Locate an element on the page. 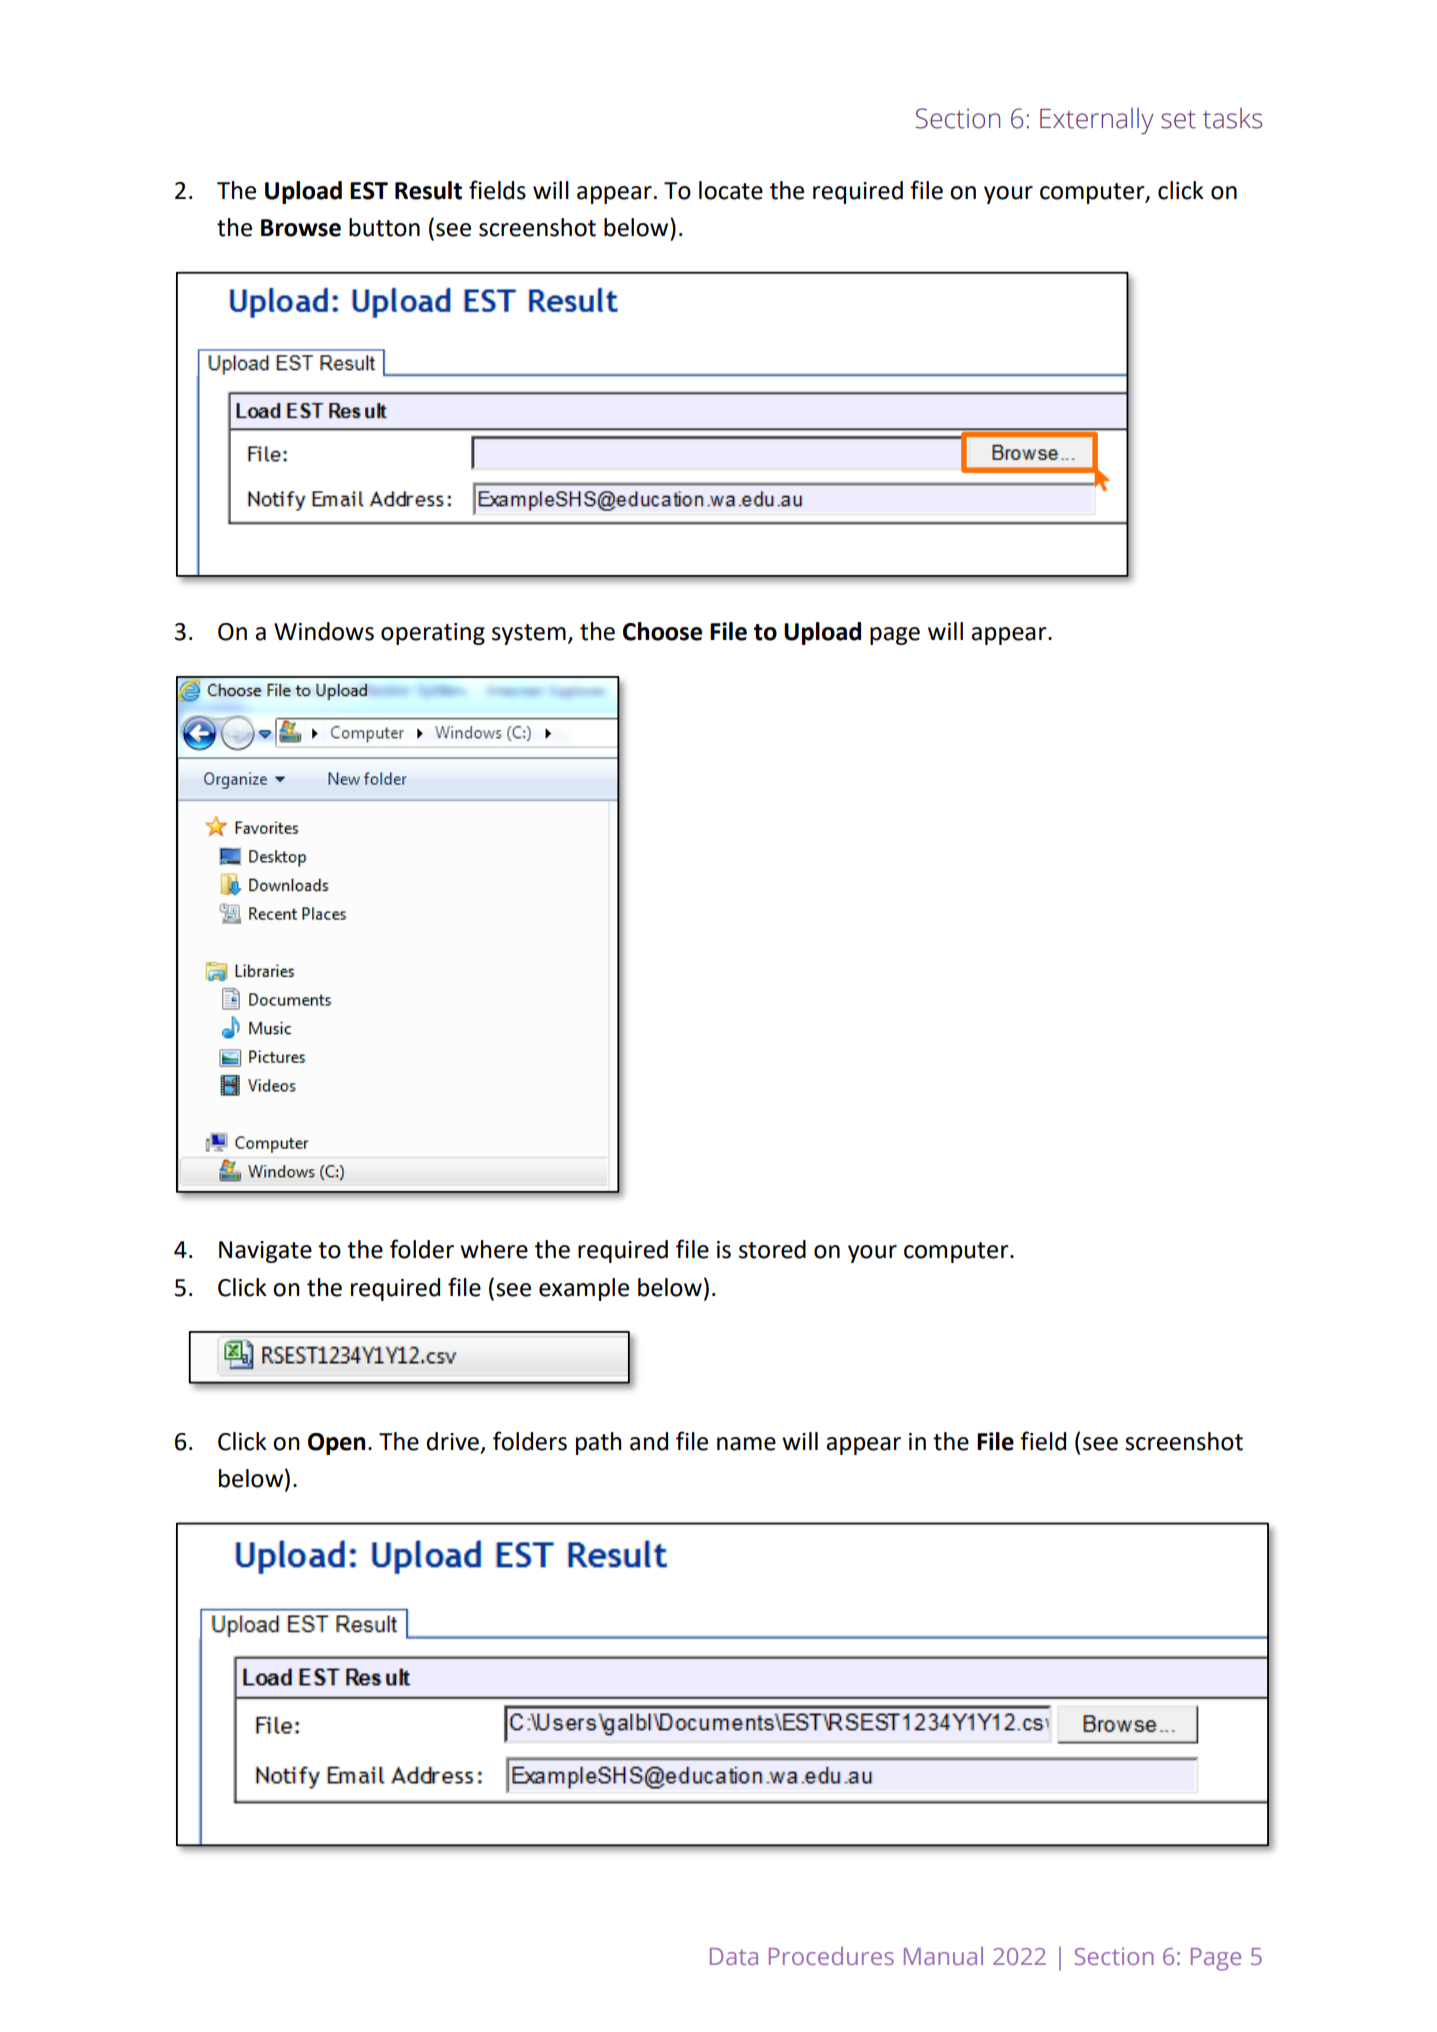 This image has height=2032, width=1437. Data is located at coordinates (734, 1956).
